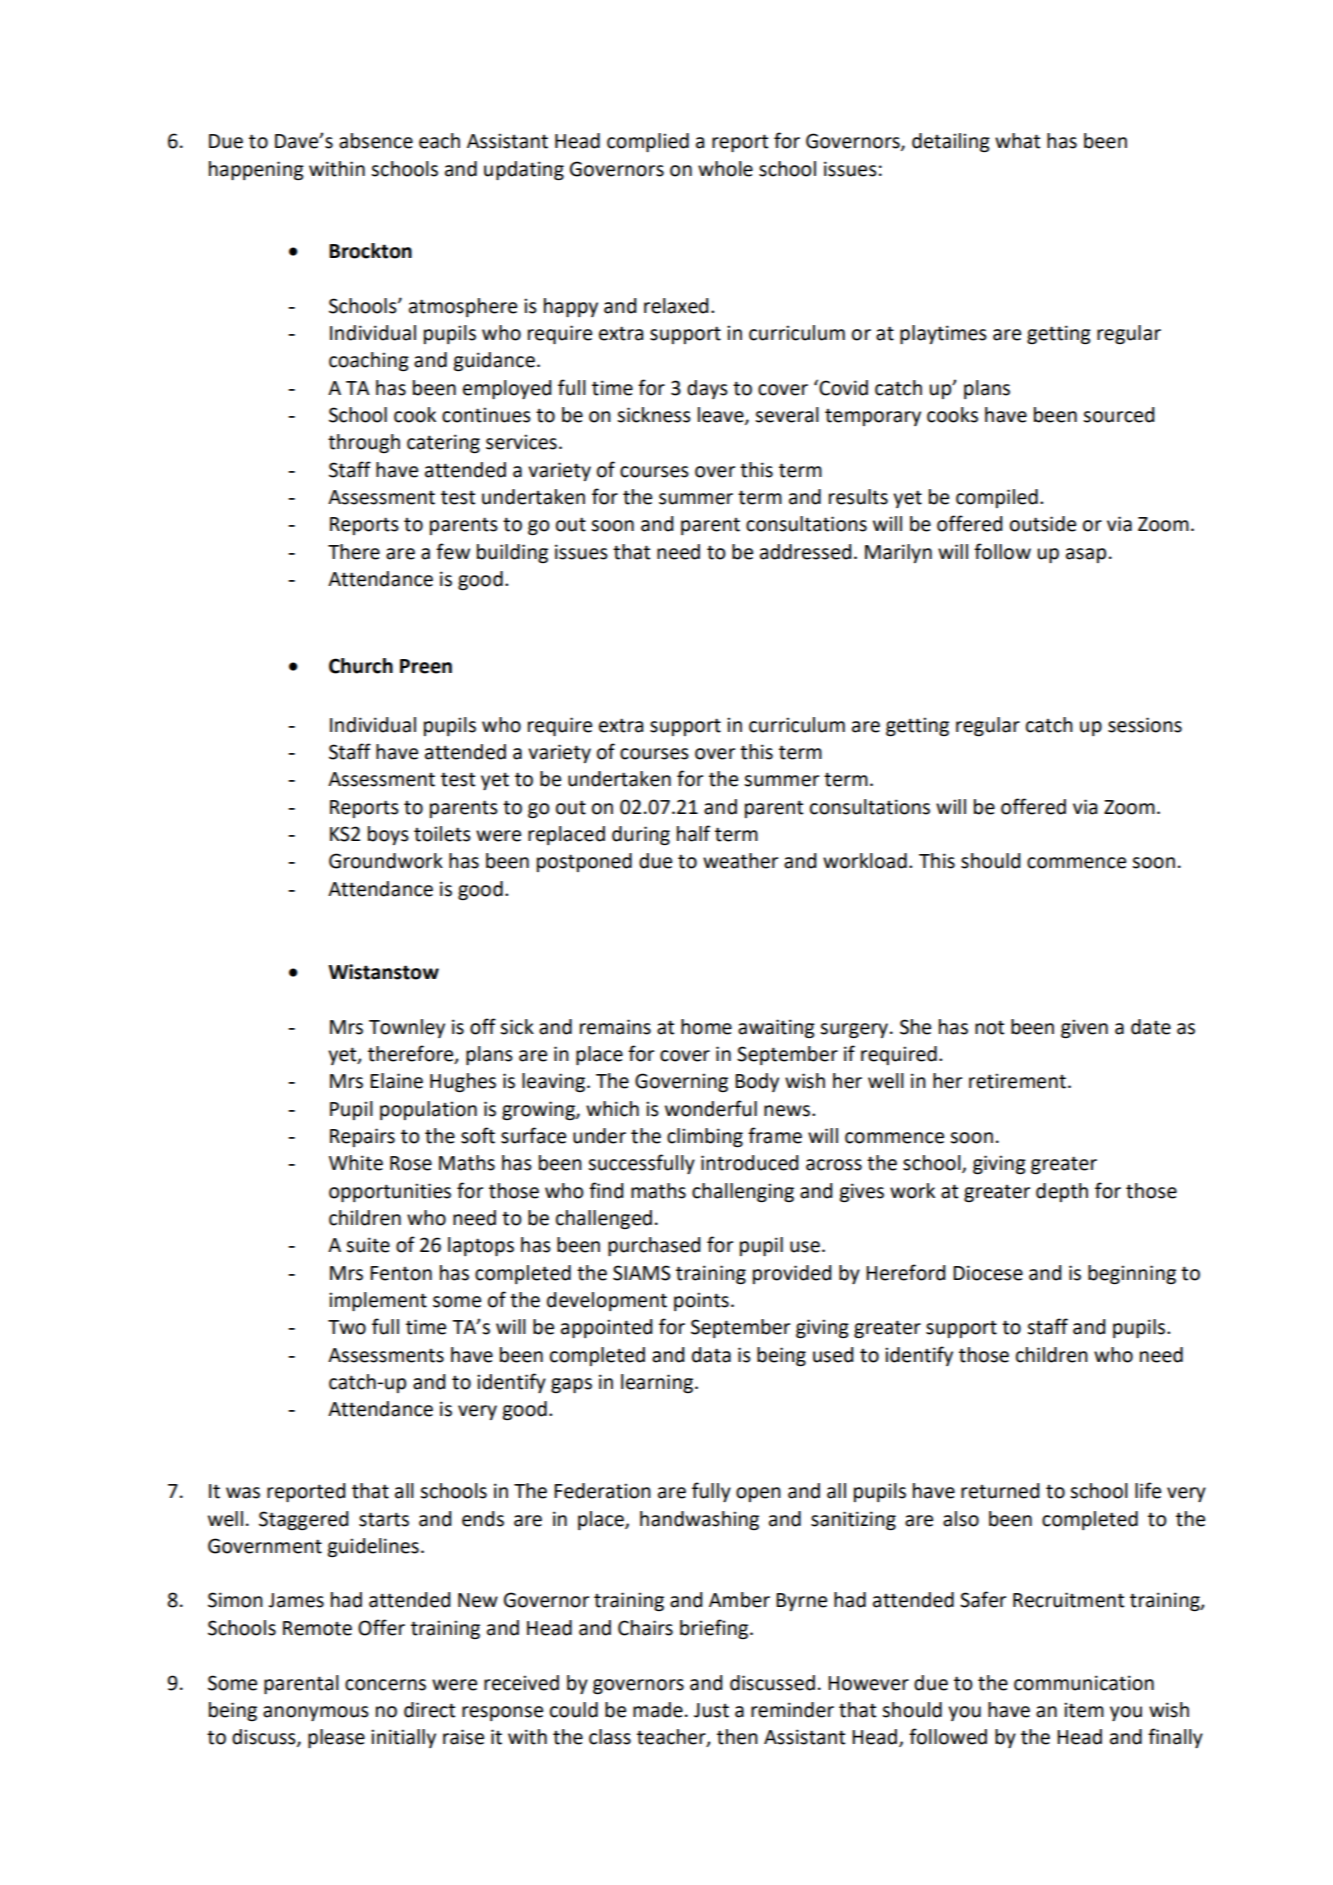 Image resolution: width=1333 pixels, height=1885 pixels. I want to click on what, so click(1017, 141).
